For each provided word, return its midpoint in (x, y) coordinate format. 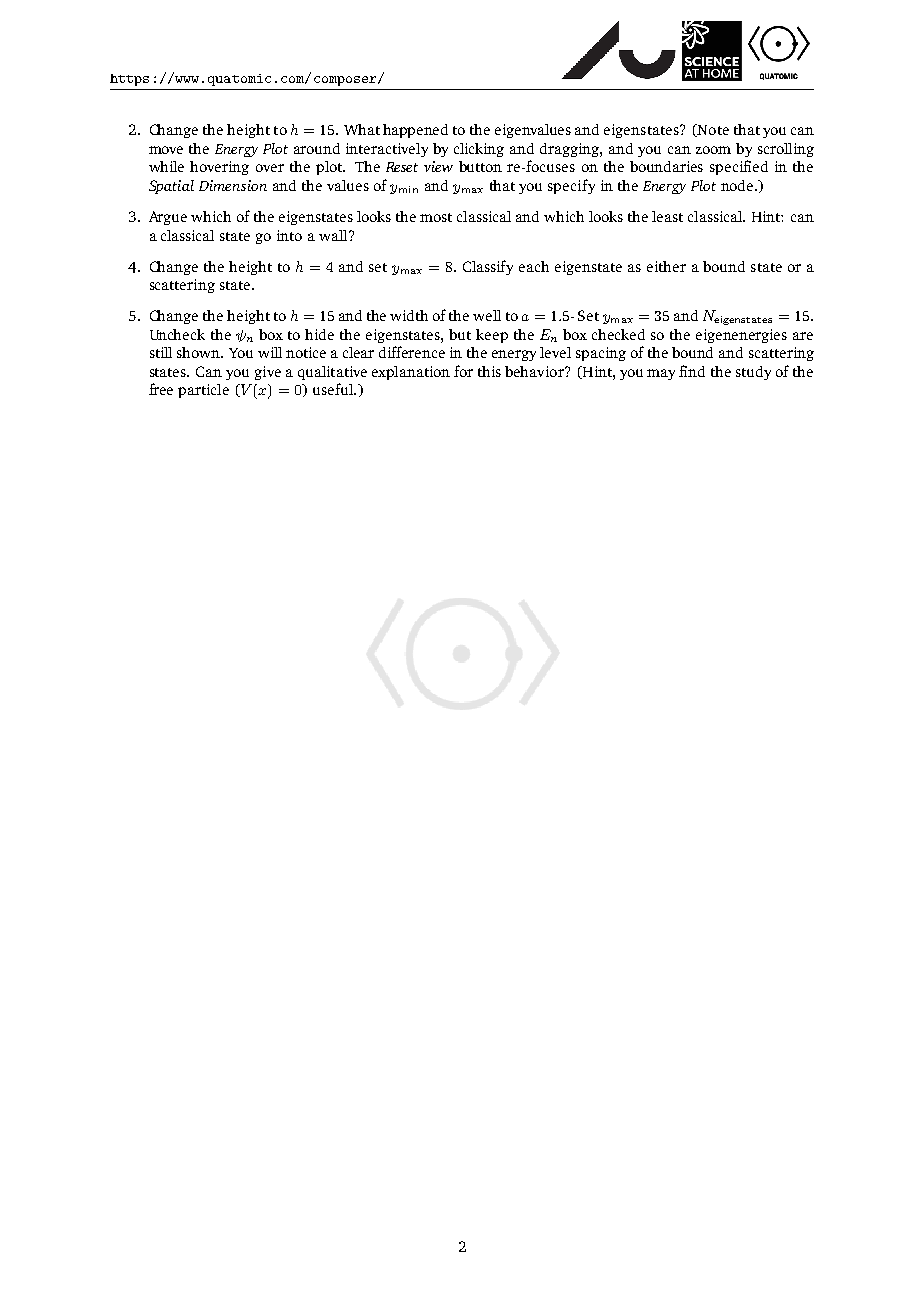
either (666, 266)
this (489, 371)
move (166, 150)
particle (203, 391)
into (289, 235)
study (753, 373)
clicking (479, 150)
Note (712, 130)
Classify (488, 267)
